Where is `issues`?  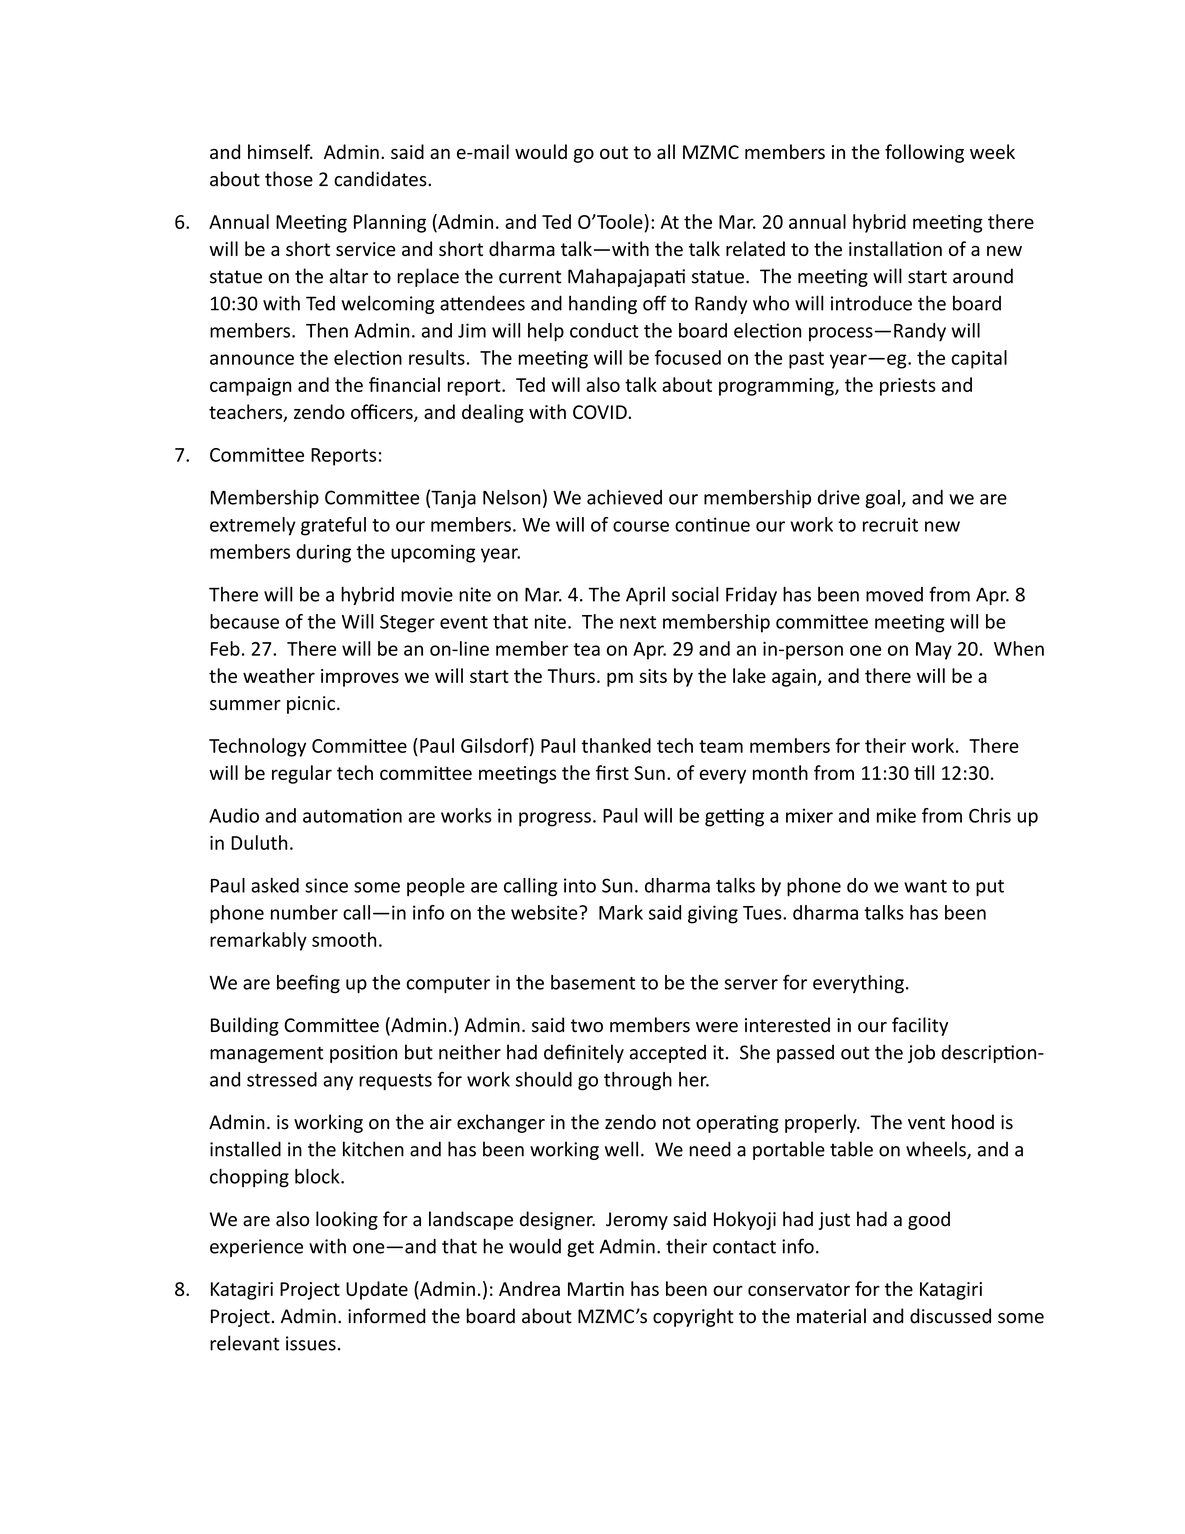 issues is located at coordinates (311, 1343).
